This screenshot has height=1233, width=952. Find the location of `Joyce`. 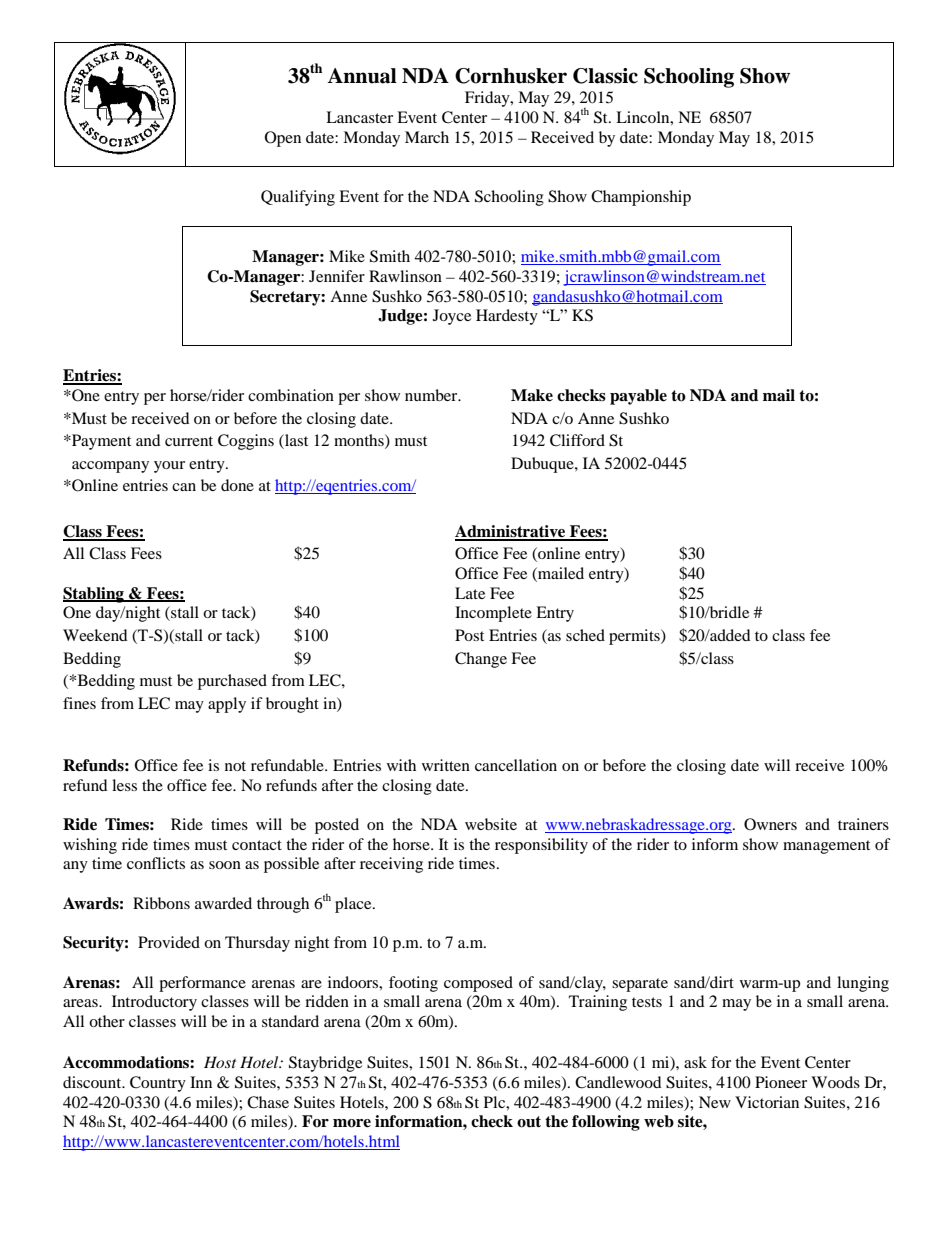

Joyce is located at coordinates (452, 317).
